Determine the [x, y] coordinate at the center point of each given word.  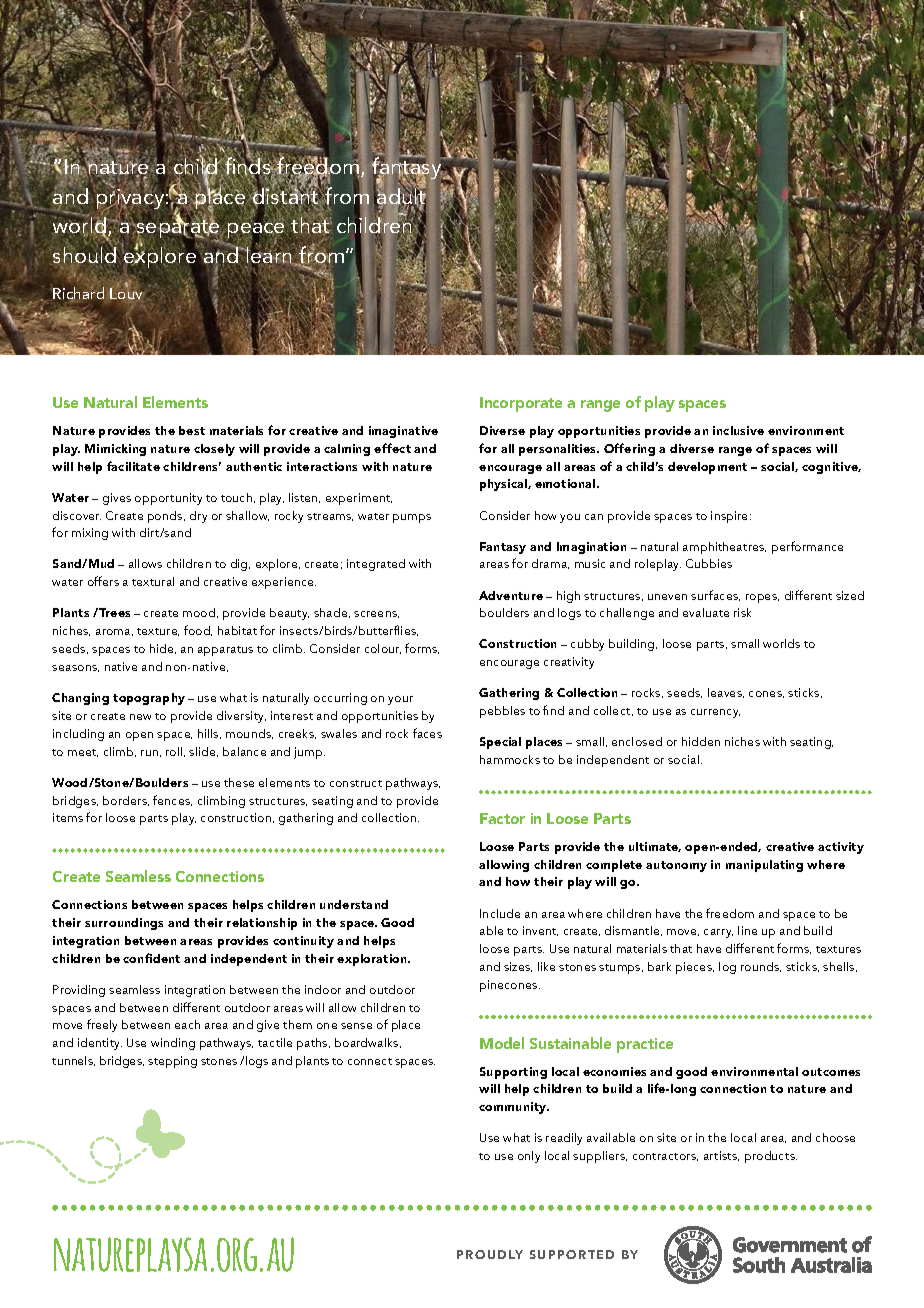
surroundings [124, 924]
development [707, 468]
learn [270, 255]
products [771, 1157]
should [85, 255]
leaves [726, 693]
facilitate [133, 466]
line [747, 930]
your [400, 700]
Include [500, 913]
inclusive [738, 430]
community [514, 1108]
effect [392, 448]
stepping [172, 1062]
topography [149, 699]
